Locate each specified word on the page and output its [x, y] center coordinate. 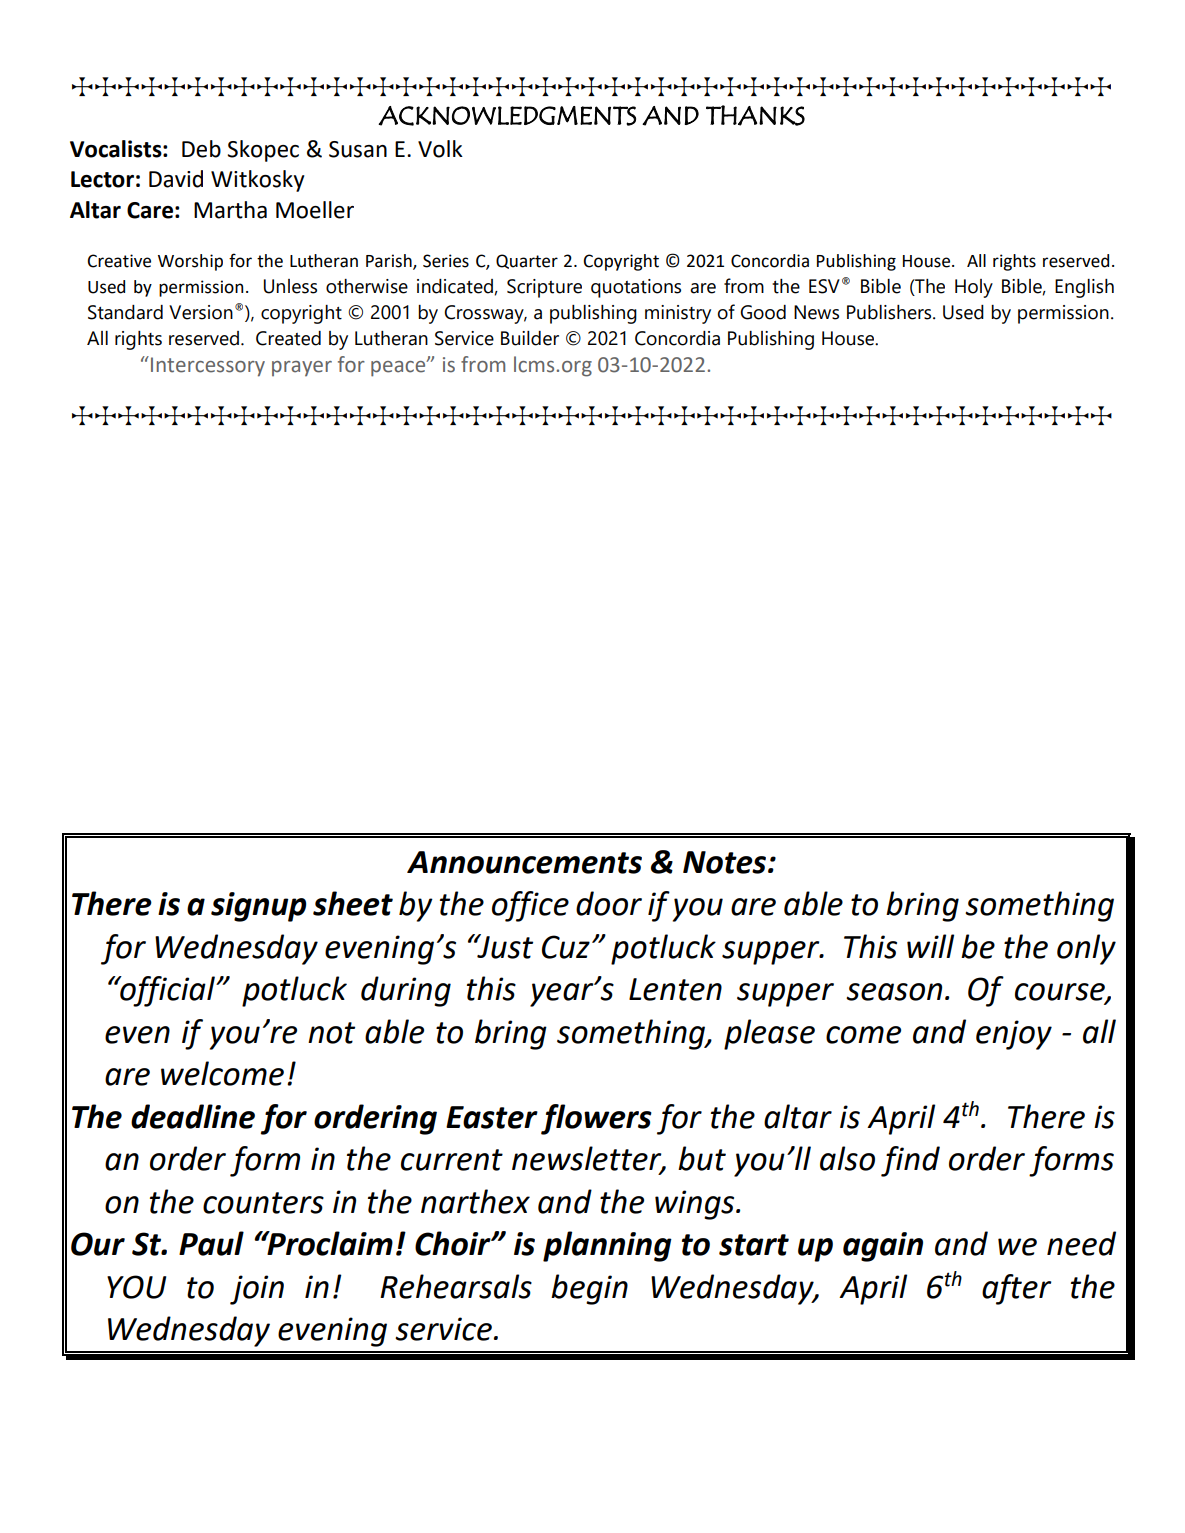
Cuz [566, 947]
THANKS [755, 115]
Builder [530, 338]
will [930, 946]
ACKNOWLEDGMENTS [507, 116]
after [1016, 1289]
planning [607, 1246]
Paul [211, 1243]
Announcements [524, 862]
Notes [726, 862]
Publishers [890, 312]
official [168, 991]
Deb [201, 149]
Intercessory [208, 367]
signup [258, 907]
